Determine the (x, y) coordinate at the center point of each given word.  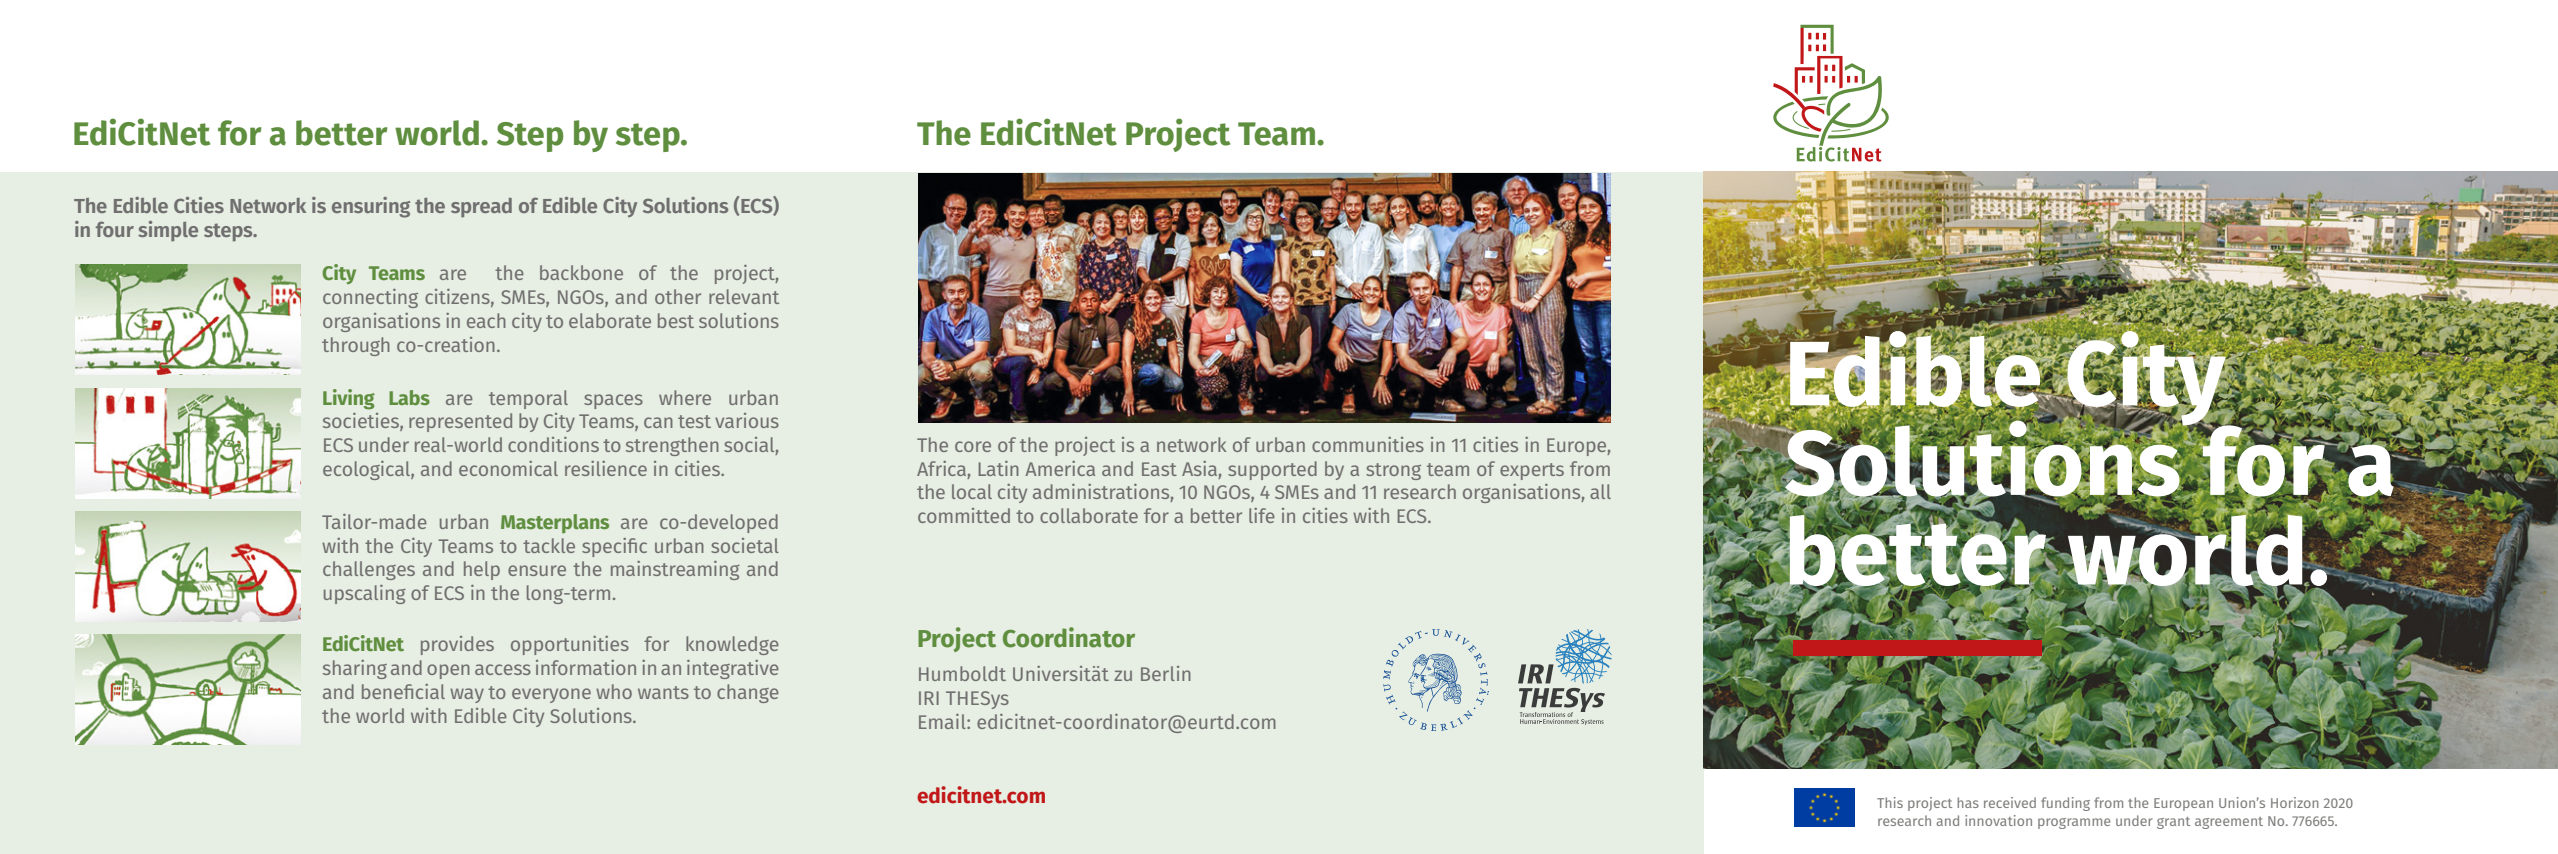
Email (943, 721)
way (467, 695)
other (678, 296)
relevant (744, 296)
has (1968, 802)
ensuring (371, 207)
